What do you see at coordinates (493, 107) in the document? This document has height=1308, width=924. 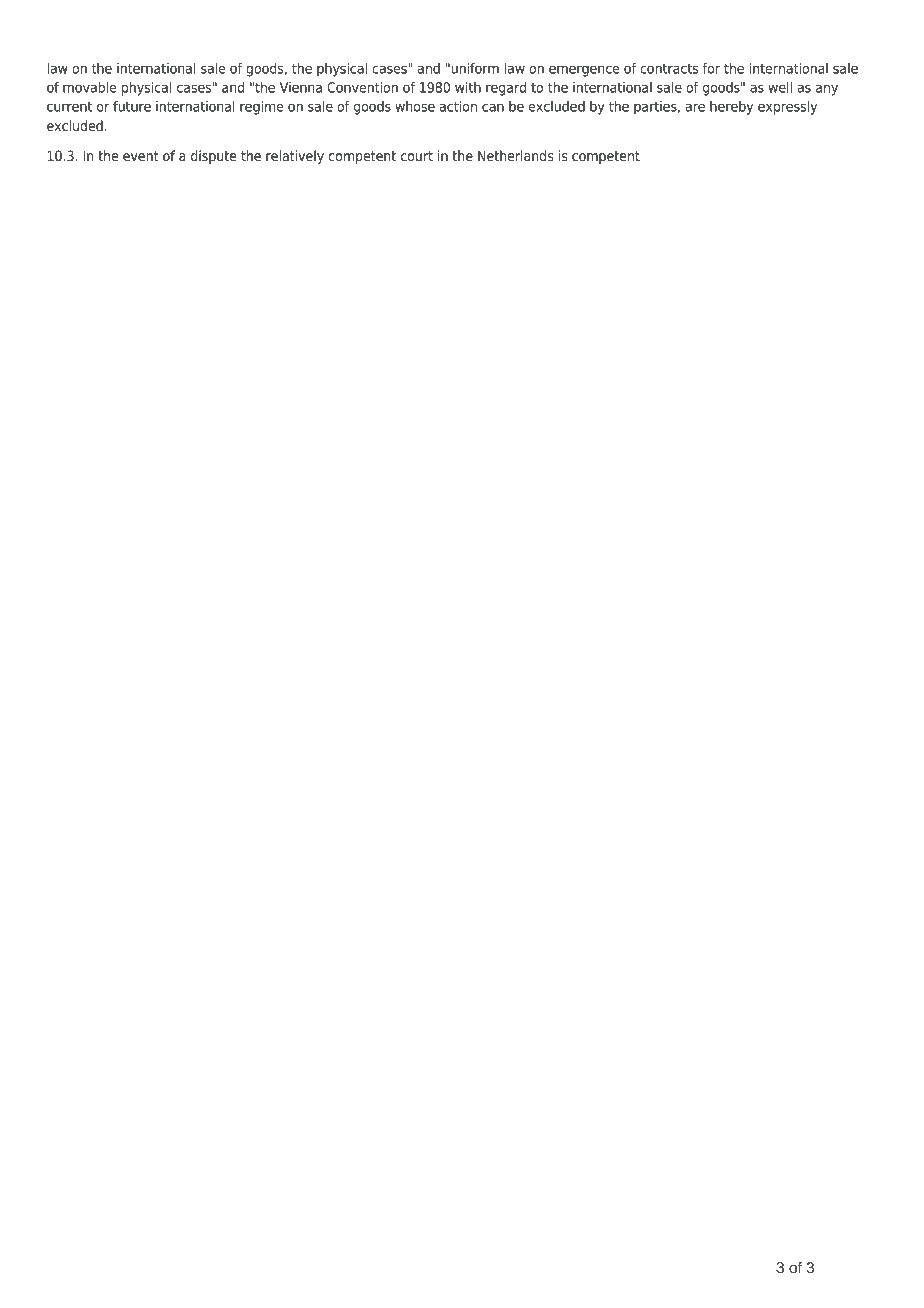 I see `can` at bounding box center [493, 107].
